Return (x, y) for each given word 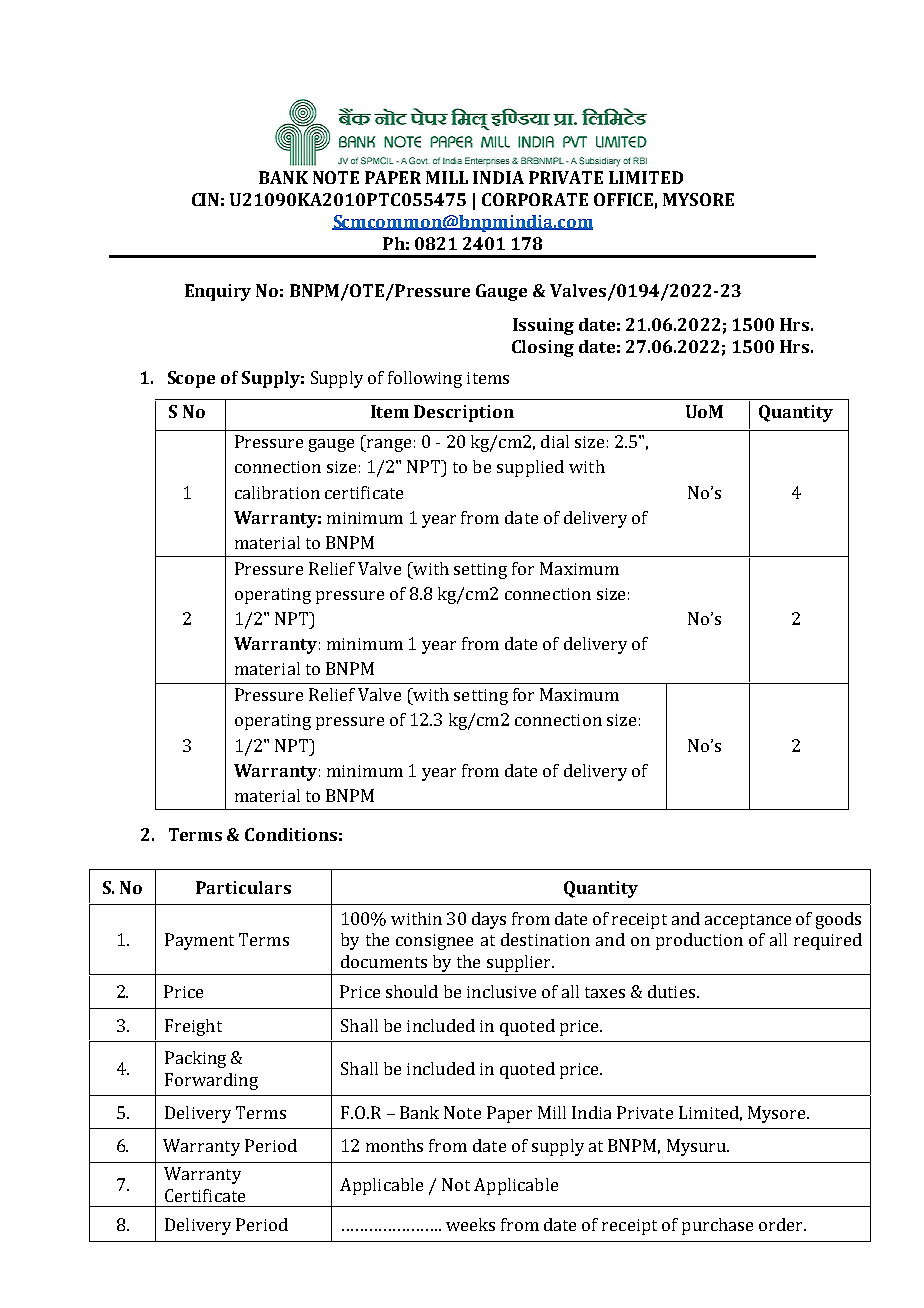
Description (464, 413)
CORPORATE (535, 199)
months (394, 1145)
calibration (277, 492)
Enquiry (218, 292)
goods (838, 920)
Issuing (543, 326)
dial (555, 441)
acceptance (748, 921)
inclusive (501, 991)
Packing (195, 1059)
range (388, 445)
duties (671, 991)
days (489, 920)
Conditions (291, 834)
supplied (530, 468)
